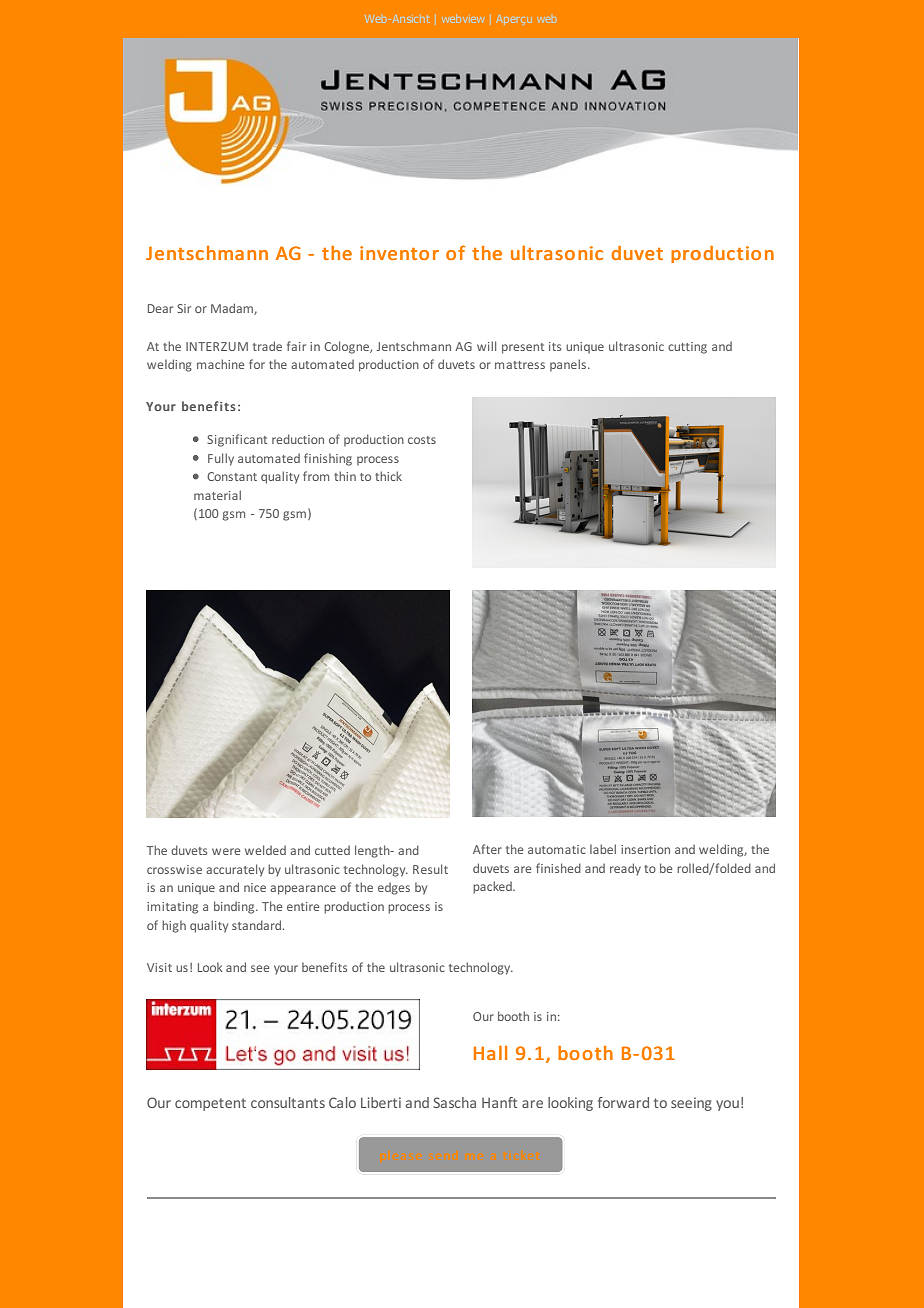  I want to click on machine, so click(220, 364).
